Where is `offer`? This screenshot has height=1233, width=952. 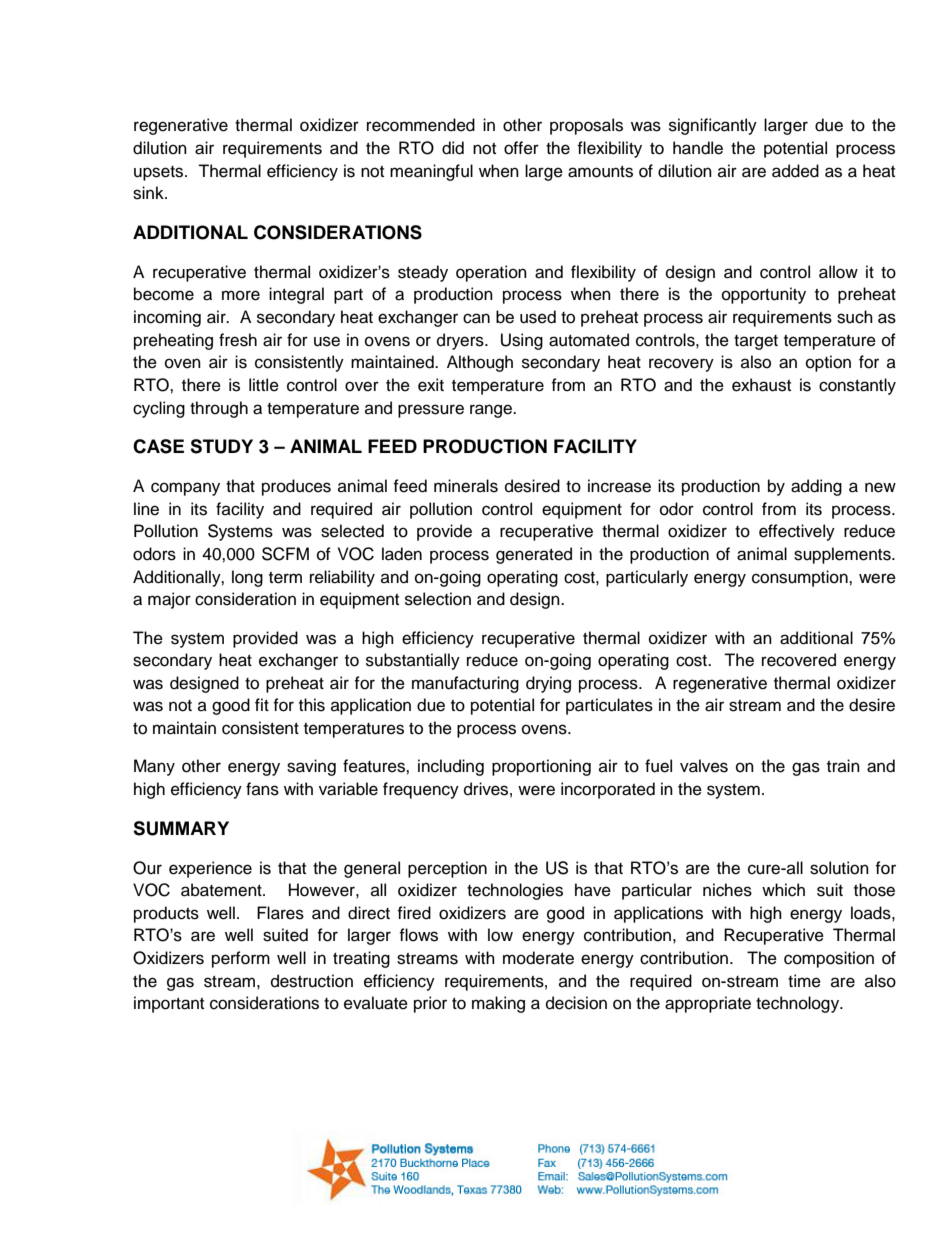
offer is located at coordinates (521, 148).
